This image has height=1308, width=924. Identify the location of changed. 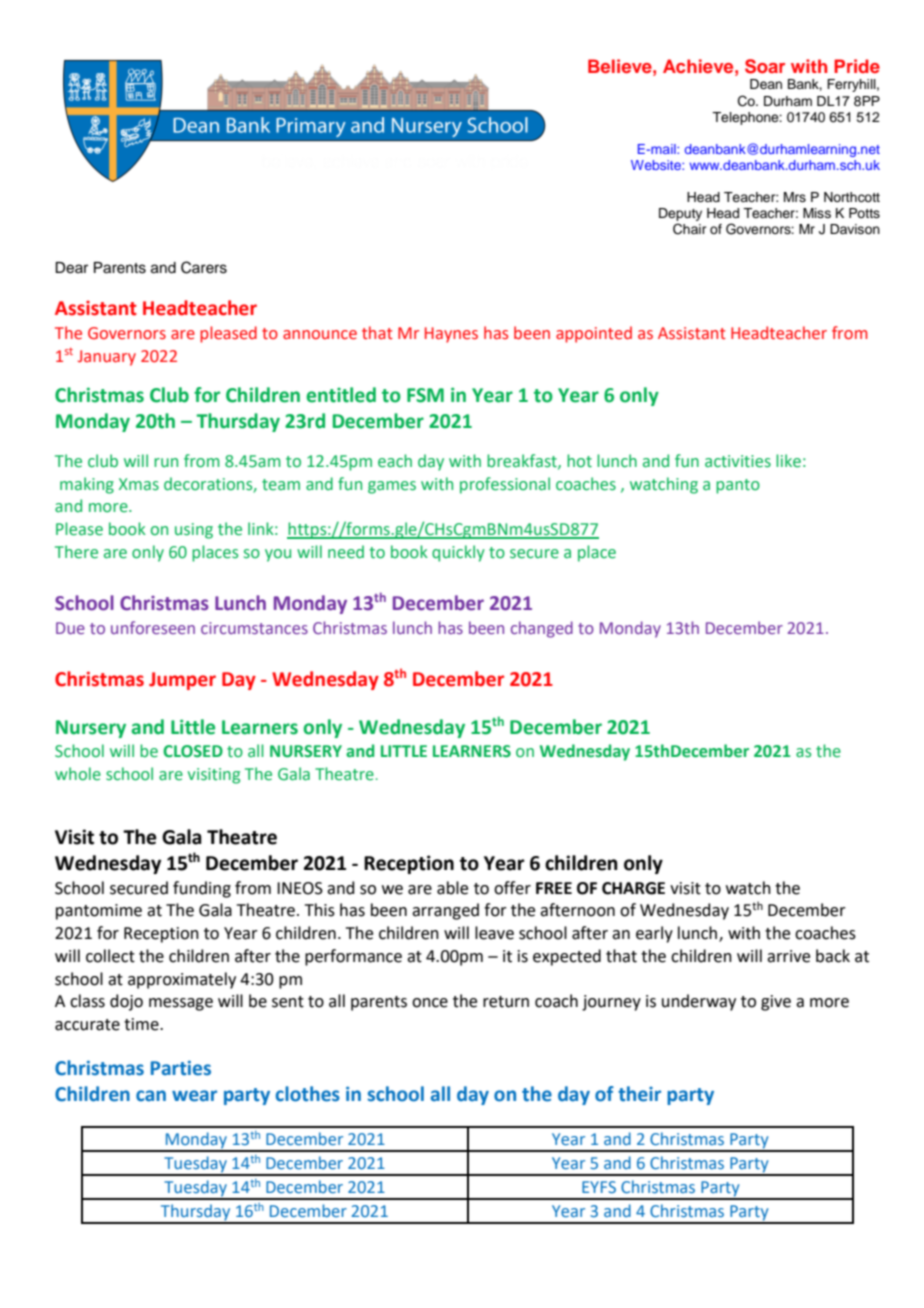
(542, 629).
